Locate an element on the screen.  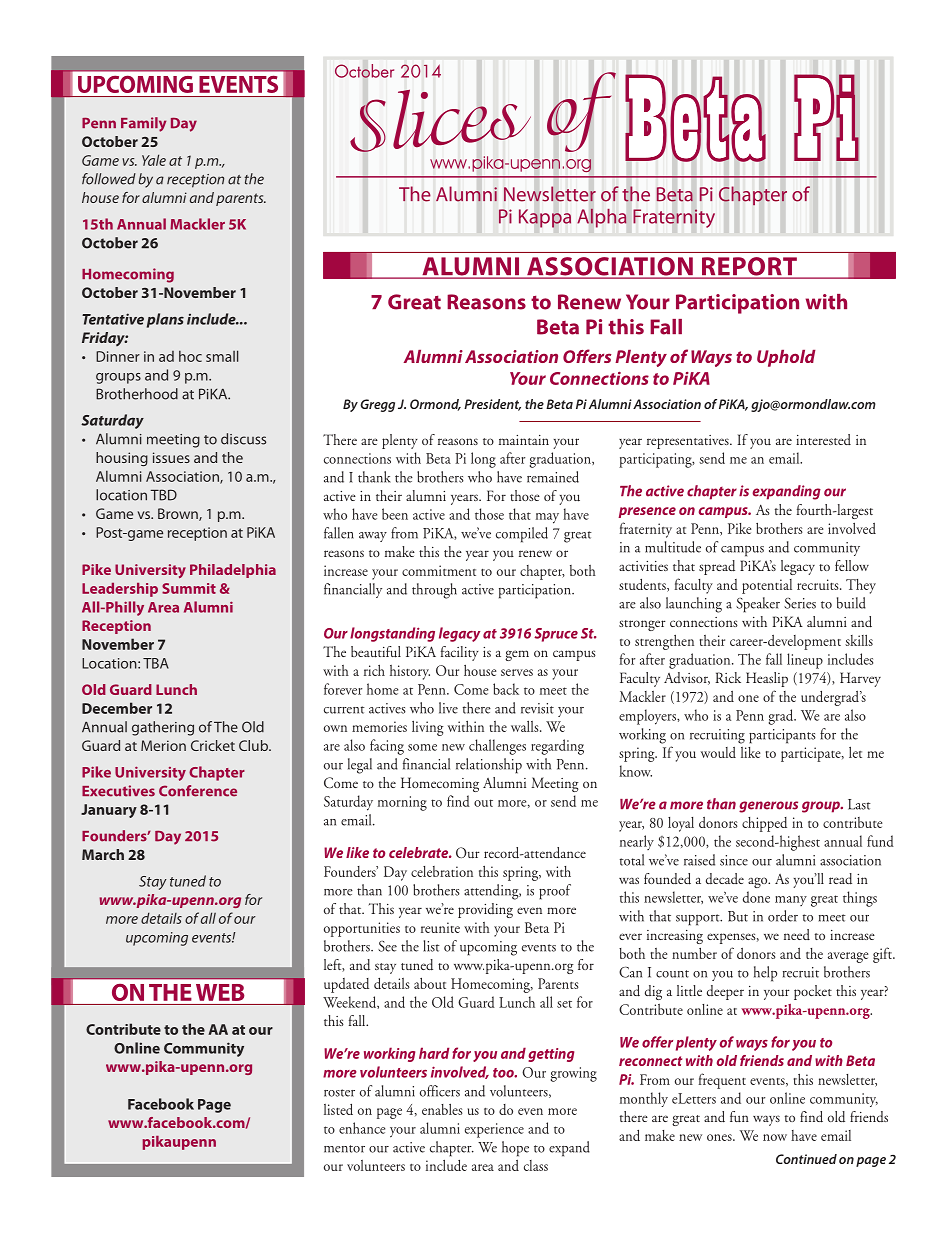
gem is located at coordinates (517, 655).
